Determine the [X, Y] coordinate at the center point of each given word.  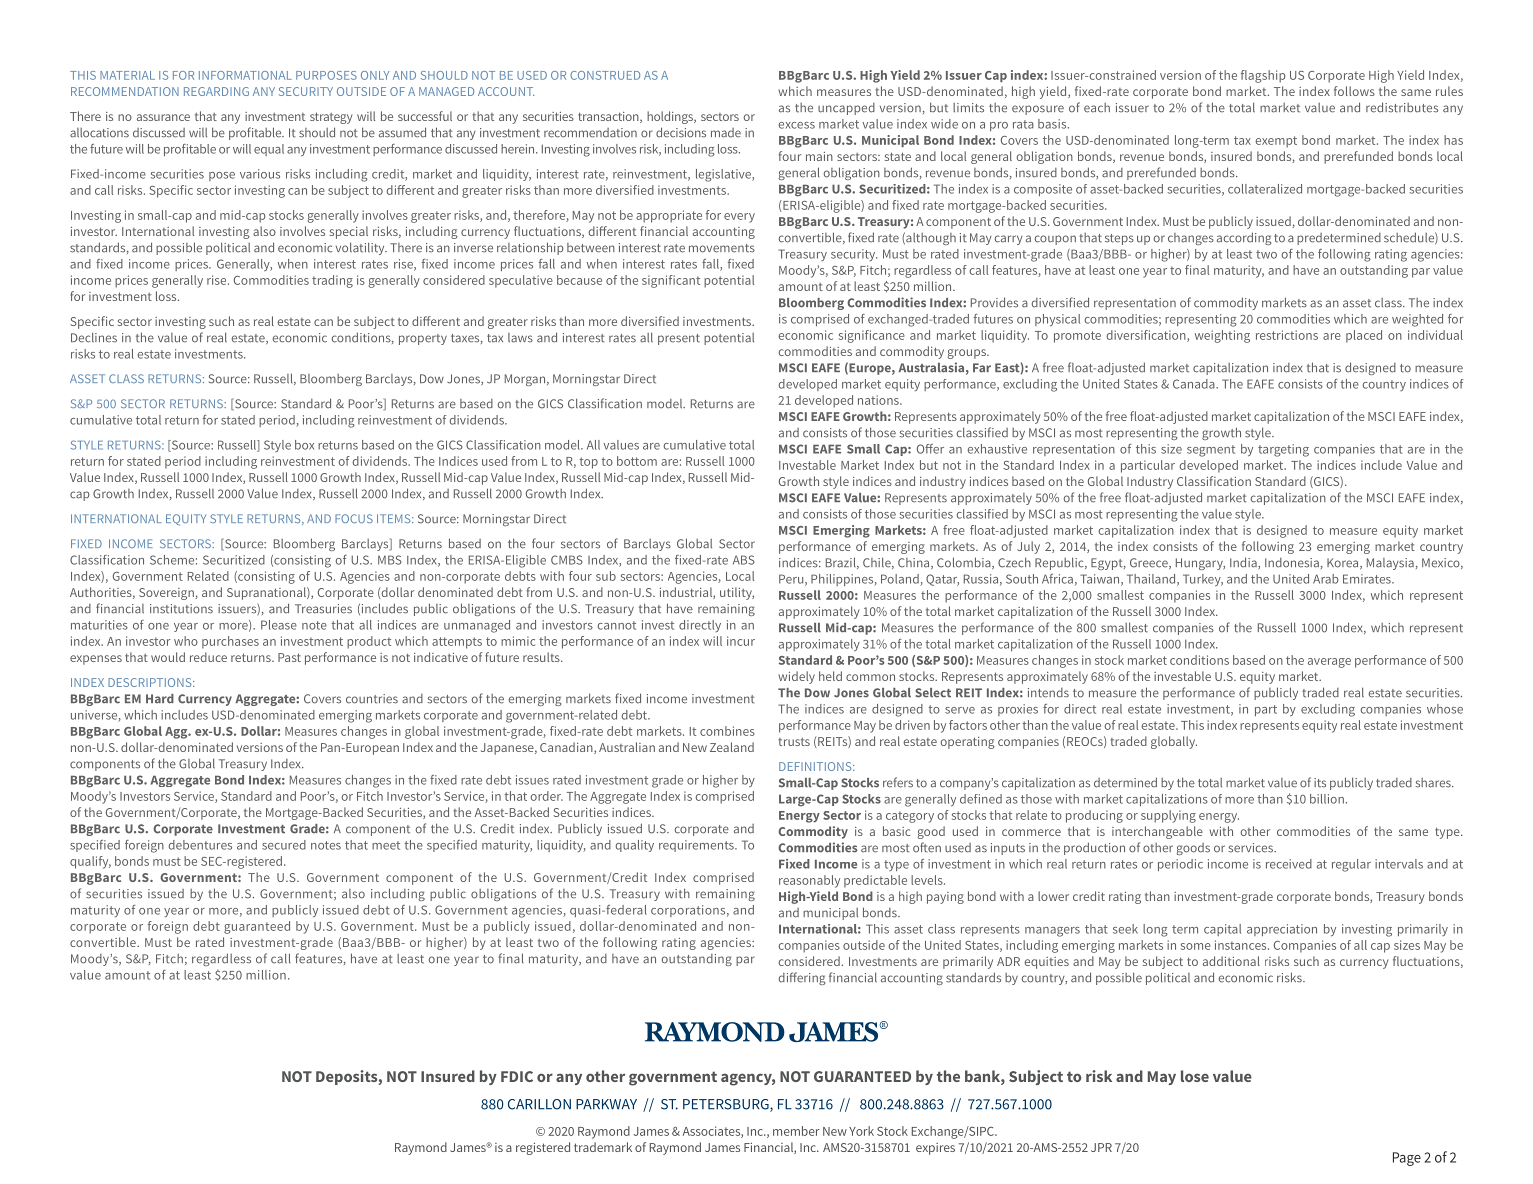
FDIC [517, 1076]
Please [279, 625]
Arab [1325, 579]
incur [741, 641]
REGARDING [216, 91]
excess [796, 125]
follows [1354, 91]
